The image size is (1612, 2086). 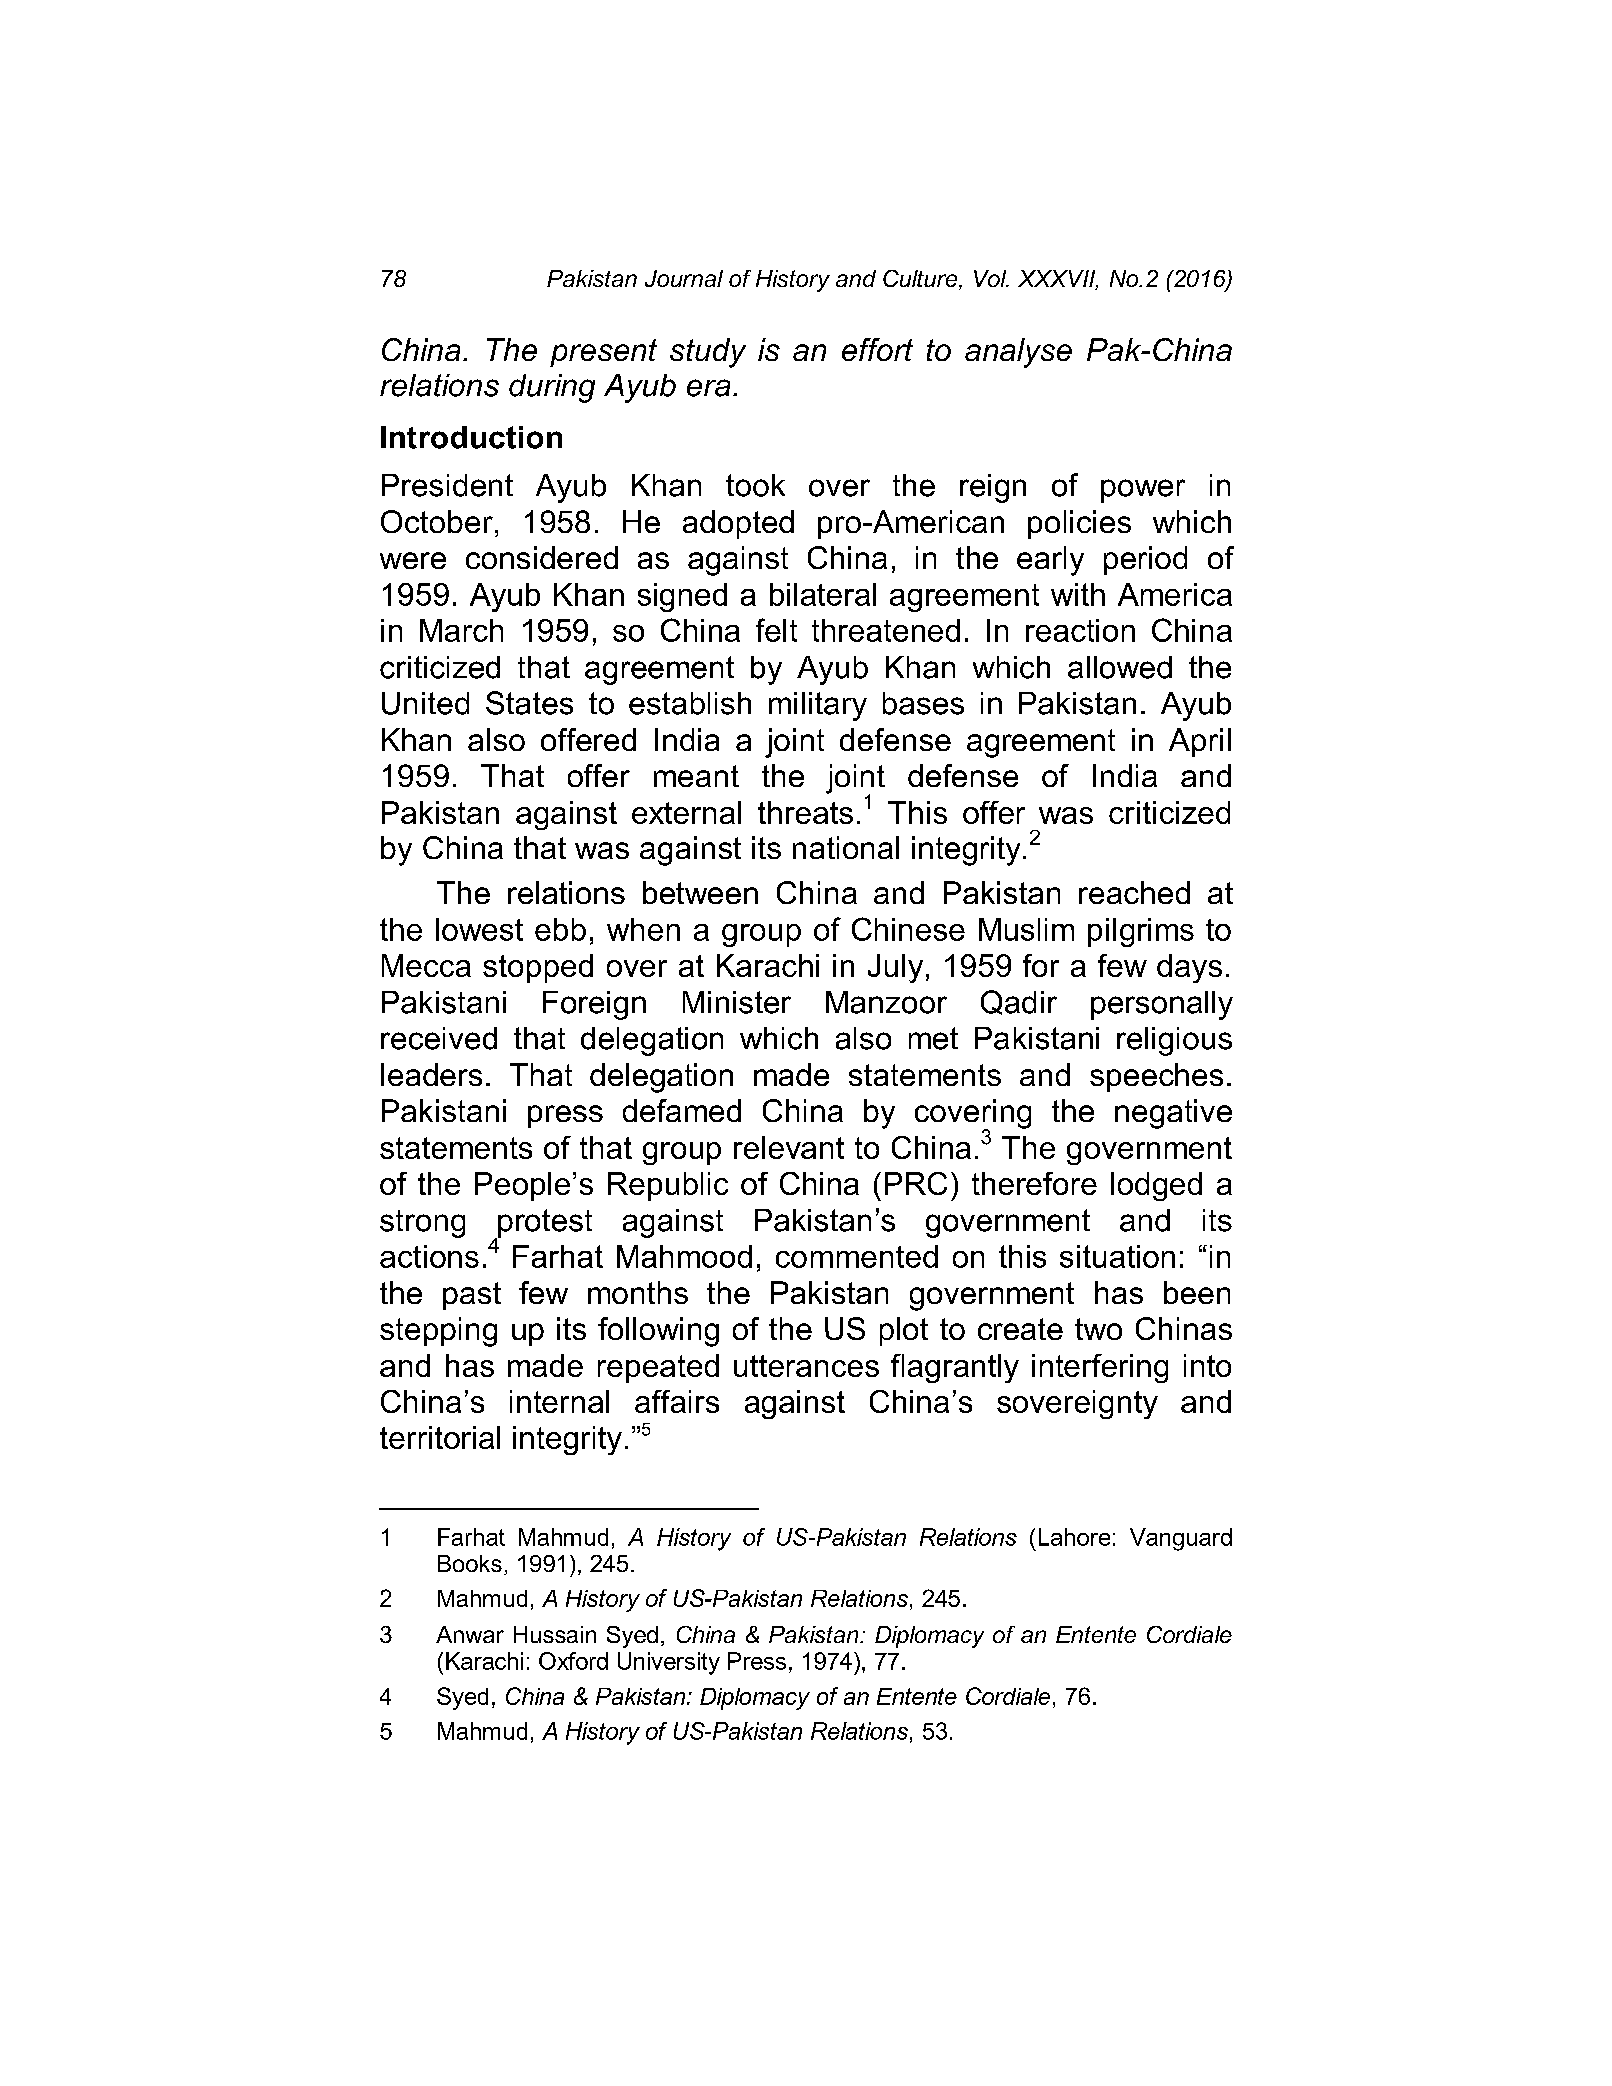 I want to click on during, so click(x=552, y=388).
